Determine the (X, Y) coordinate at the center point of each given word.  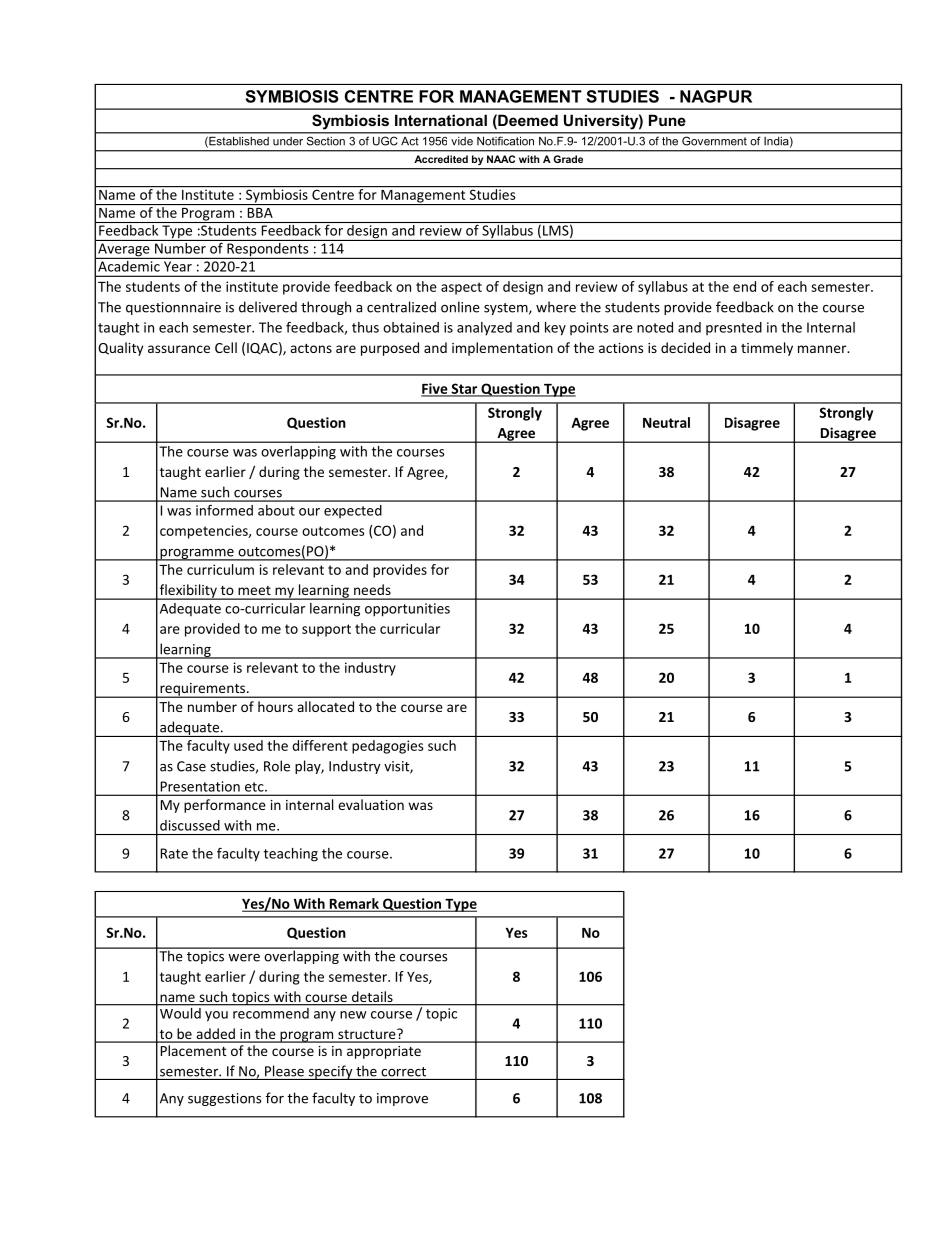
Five (435, 389)
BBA (260, 213)
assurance (179, 349)
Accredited (441, 159)
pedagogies (387, 747)
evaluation (371, 804)
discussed (190, 825)
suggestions (224, 1099)
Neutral (666, 422)
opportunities (407, 610)
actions (621, 348)
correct (403, 1072)
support (326, 630)
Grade (568, 159)
